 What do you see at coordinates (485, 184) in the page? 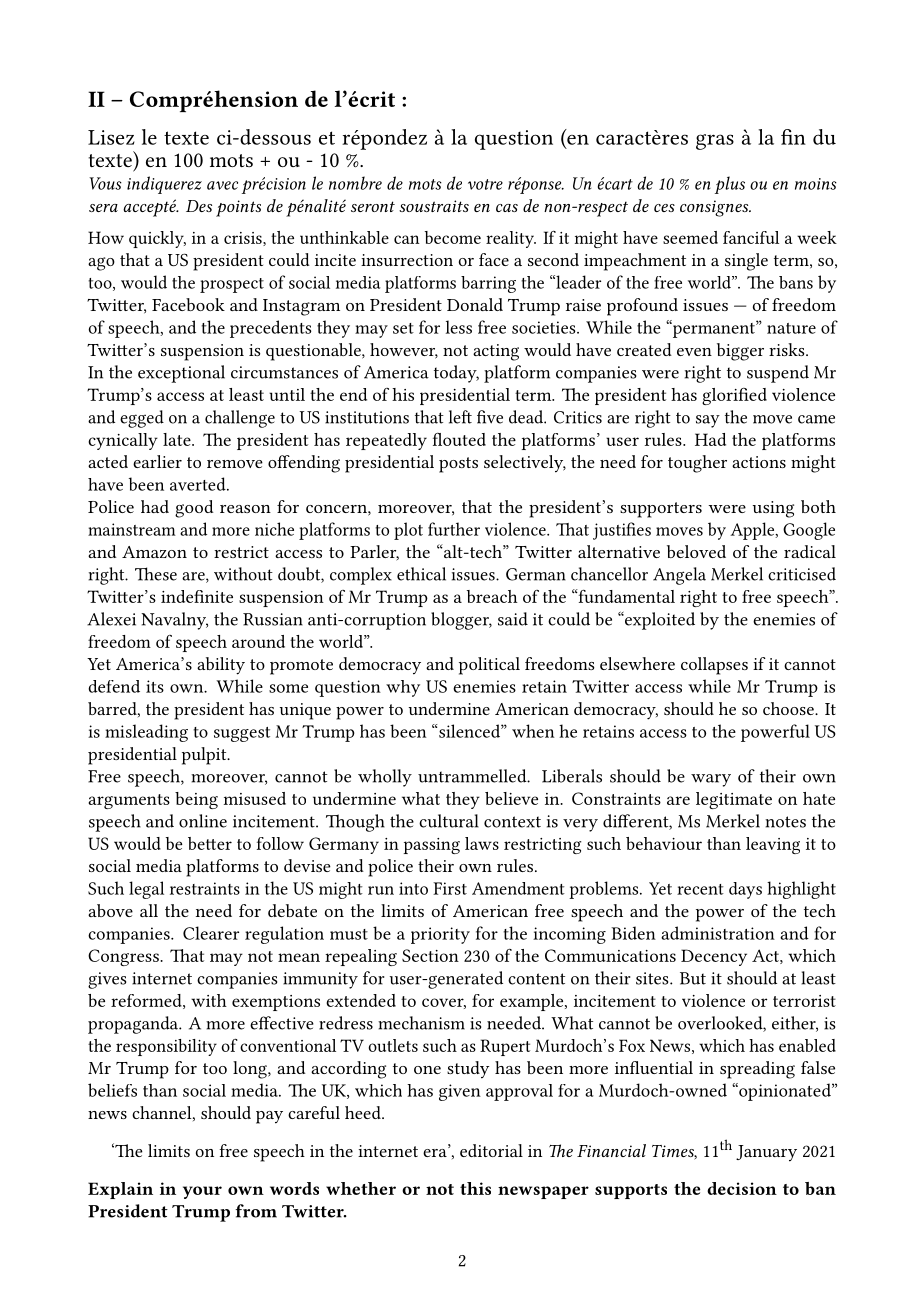
I see `votre` at bounding box center [485, 184].
